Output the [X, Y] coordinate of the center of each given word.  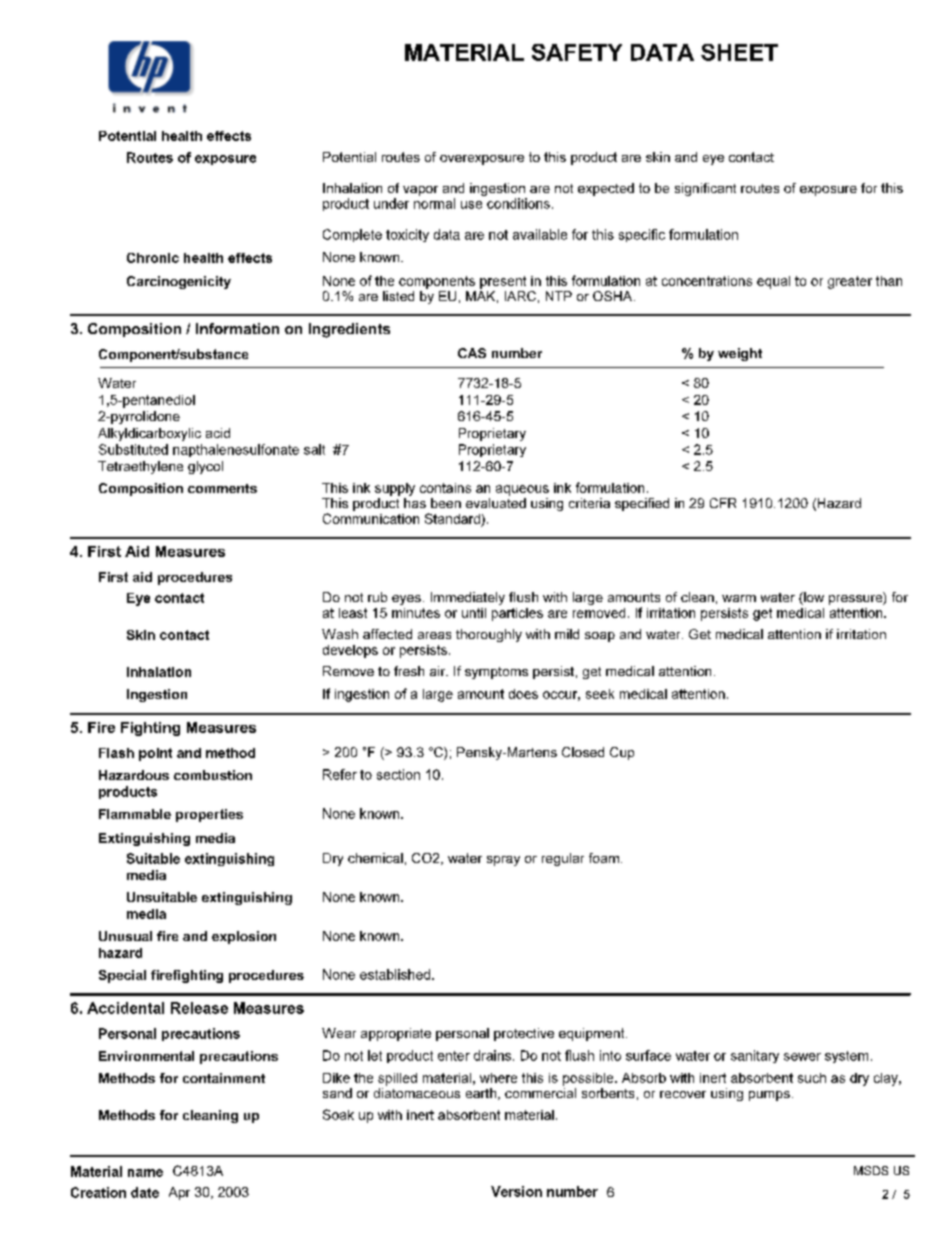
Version [516, 1191]
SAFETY [577, 52]
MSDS [871, 1170]
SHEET [739, 52]
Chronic [153, 258]
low [813, 598]
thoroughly [489, 635]
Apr [179, 1193]
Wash [340, 634]
